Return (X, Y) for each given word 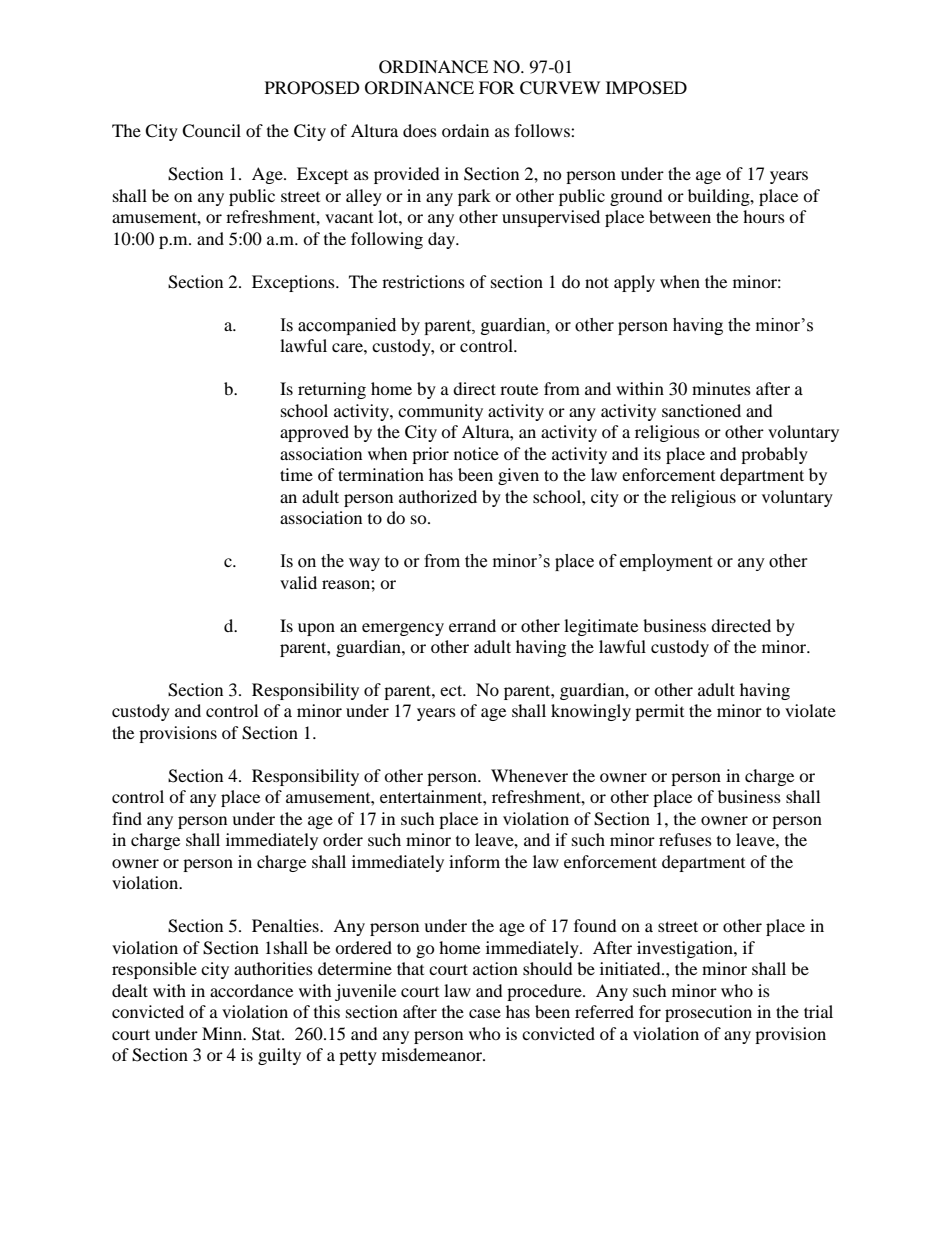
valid (298, 582)
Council (211, 131)
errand (472, 625)
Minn (223, 1033)
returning (332, 390)
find (127, 818)
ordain (465, 130)
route (519, 390)
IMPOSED (646, 88)
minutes (721, 388)
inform (474, 861)
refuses (685, 839)
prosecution (708, 1013)
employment (666, 562)
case (485, 1013)
